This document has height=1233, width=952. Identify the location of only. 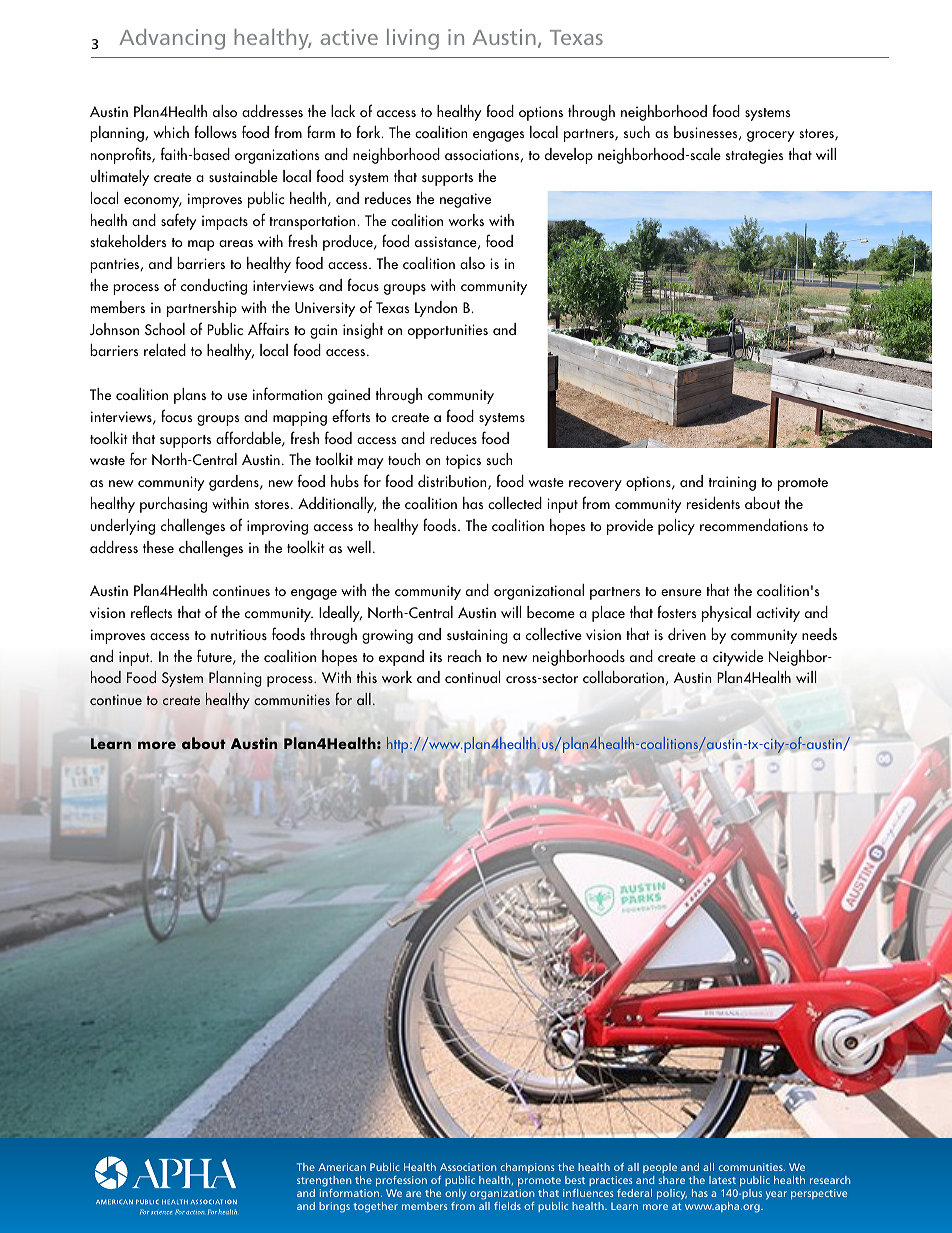
(455, 1194).
